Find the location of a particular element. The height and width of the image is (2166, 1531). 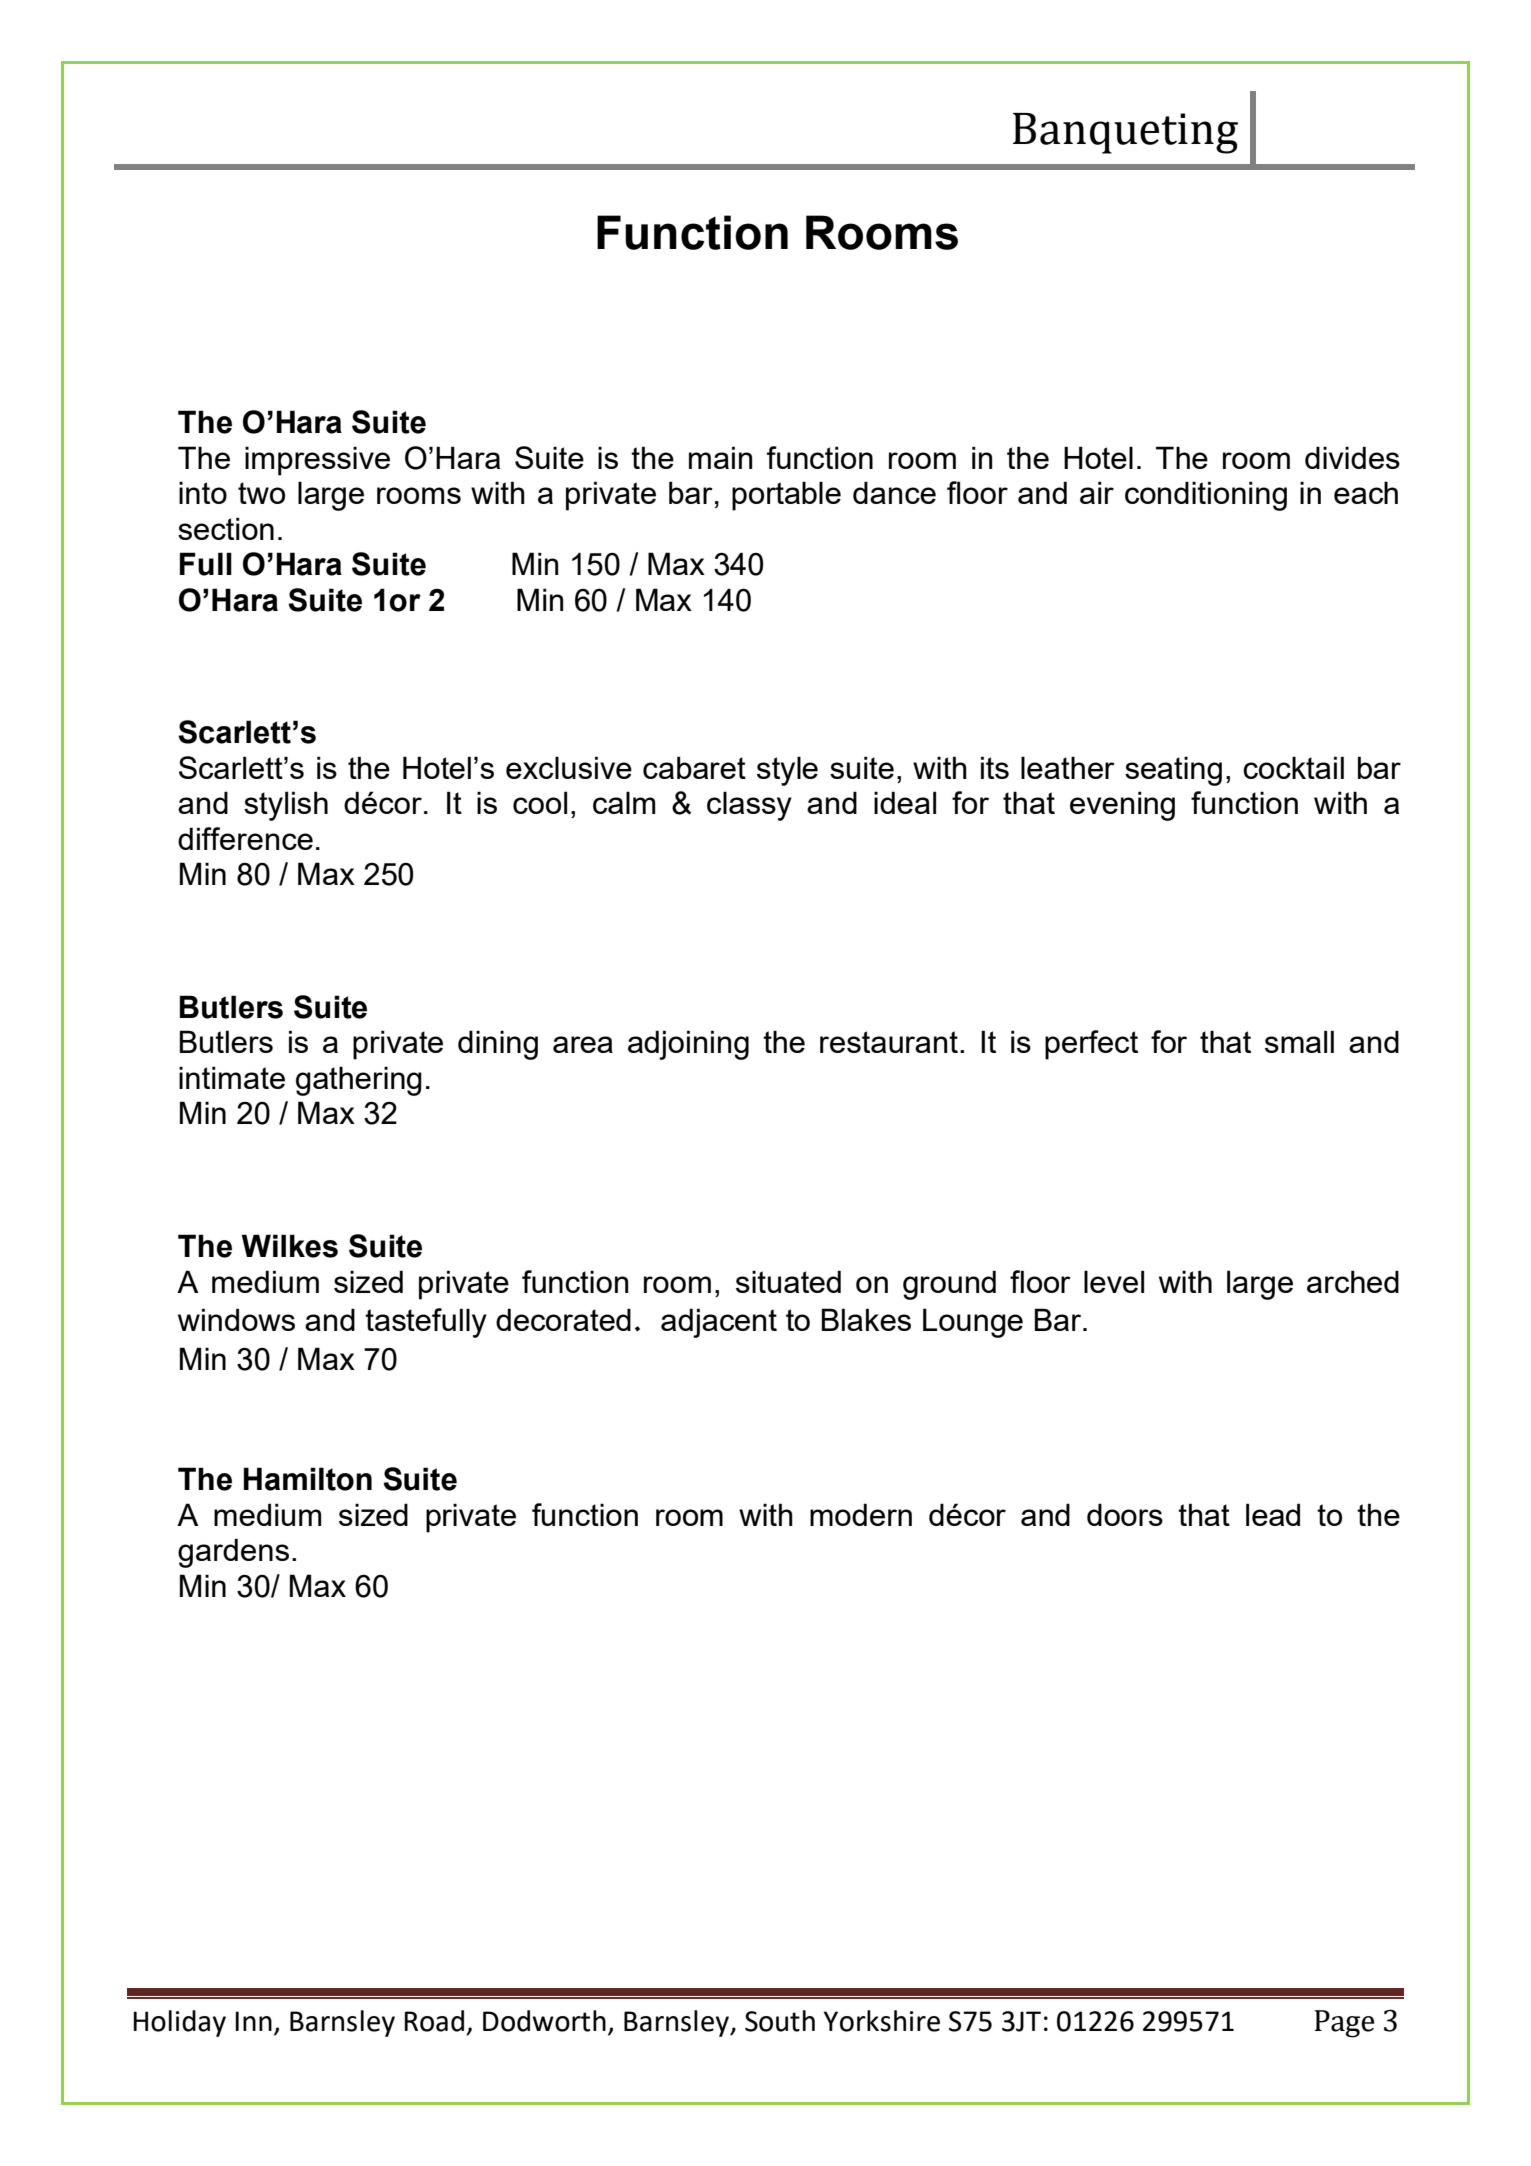

portable is located at coordinates (786, 496).
